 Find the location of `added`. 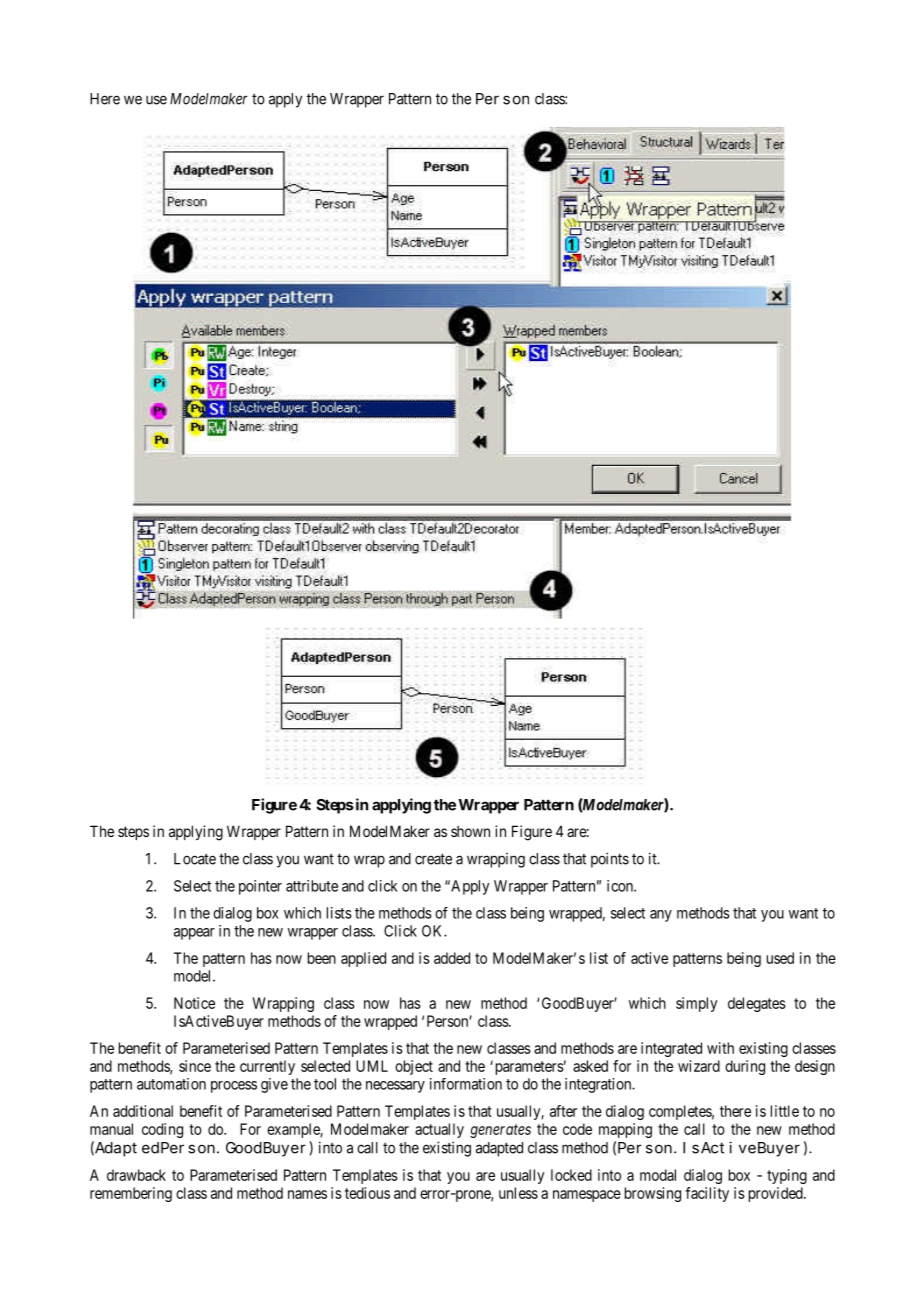

added is located at coordinates (452, 958).
